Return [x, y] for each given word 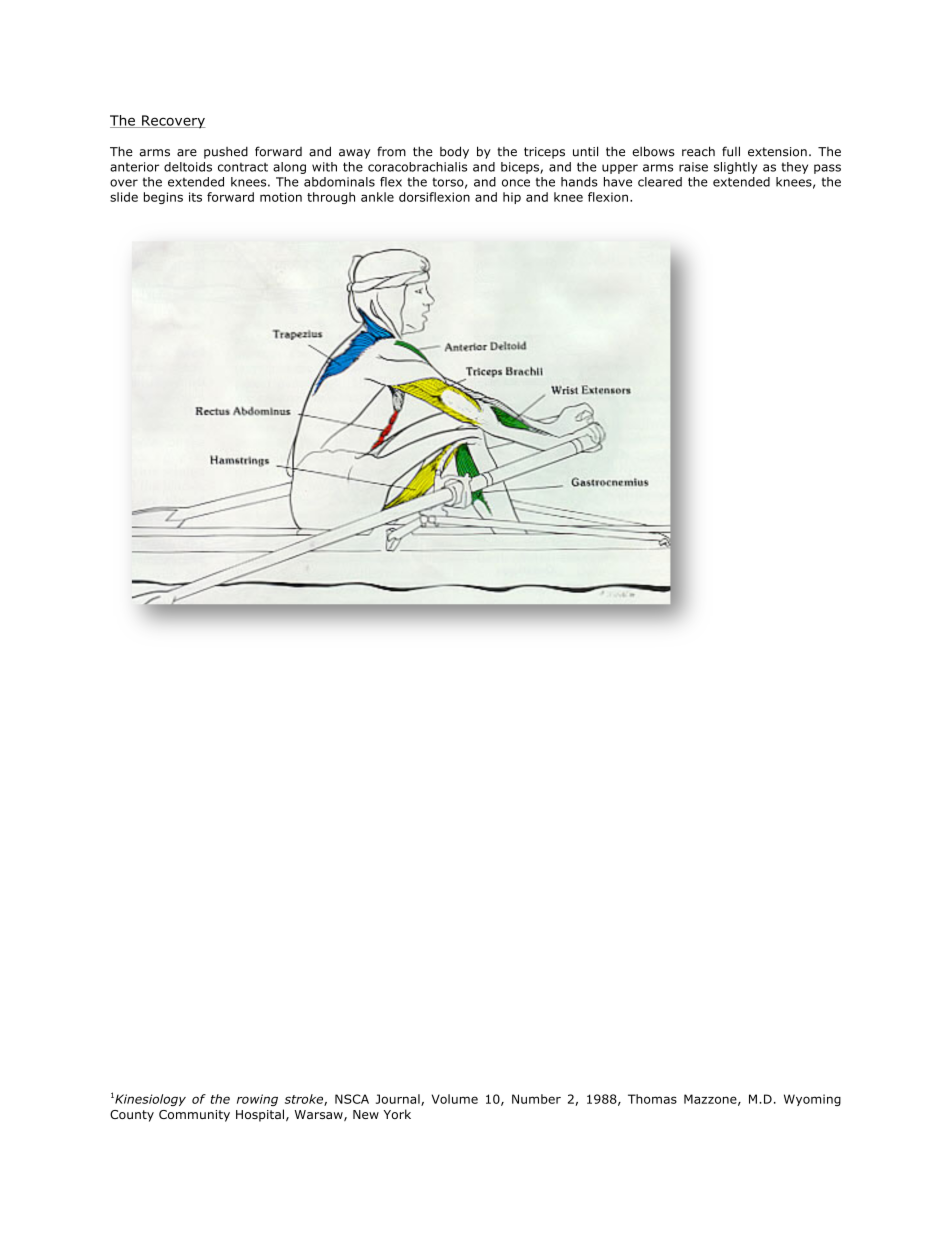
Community [194, 1116]
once [516, 183]
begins [163, 198]
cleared [660, 182]
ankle [377, 197]
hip [512, 198]
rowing [257, 1100]
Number [536, 1099]
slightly [735, 168]
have [618, 182]
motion [281, 197]
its [195, 197]
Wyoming [812, 1100]
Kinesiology [149, 1100]
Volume [455, 1099]
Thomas [652, 1099]
